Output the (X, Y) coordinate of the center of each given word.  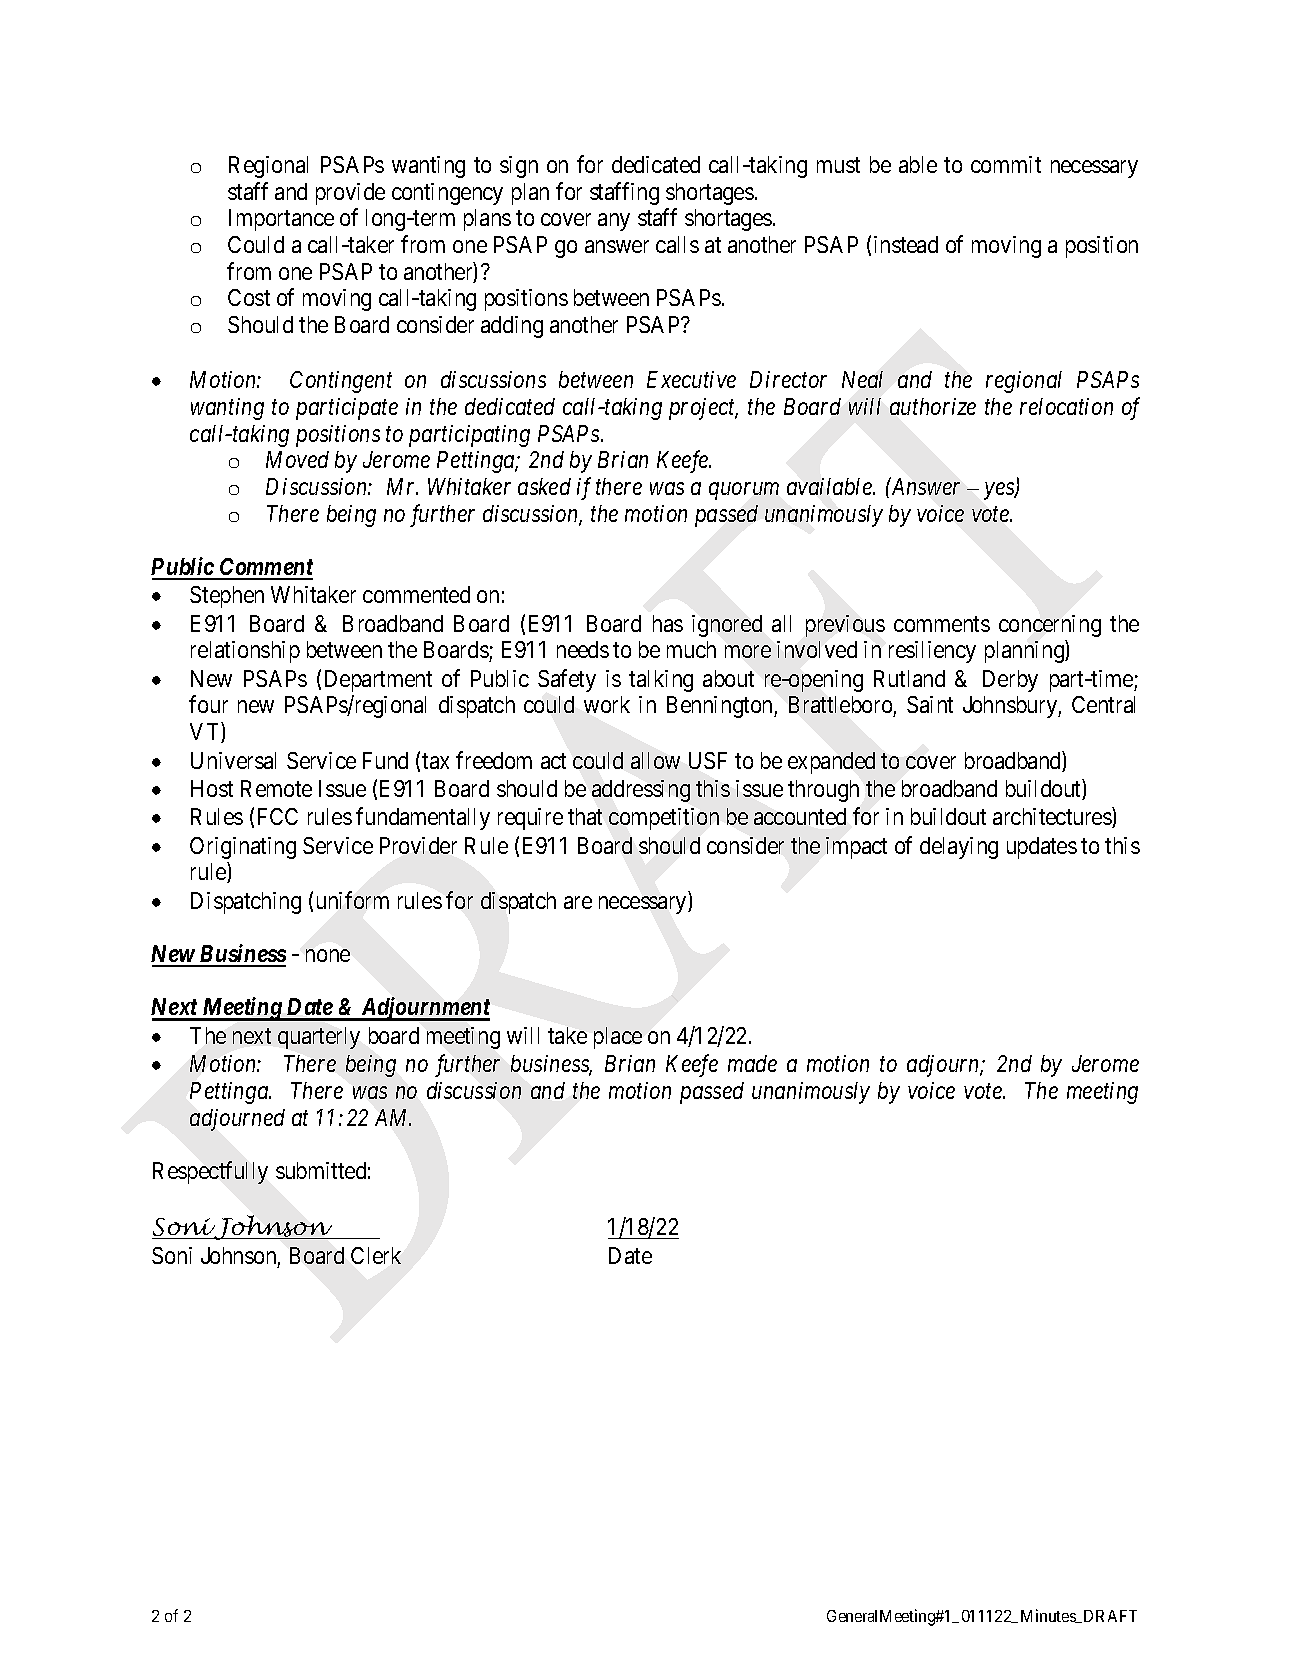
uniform (353, 900)
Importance (281, 220)
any (614, 222)
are (578, 902)
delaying (959, 848)
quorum (744, 491)
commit (1006, 164)
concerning (1050, 626)
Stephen (227, 597)
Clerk (376, 1255)
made (752, 1063)
